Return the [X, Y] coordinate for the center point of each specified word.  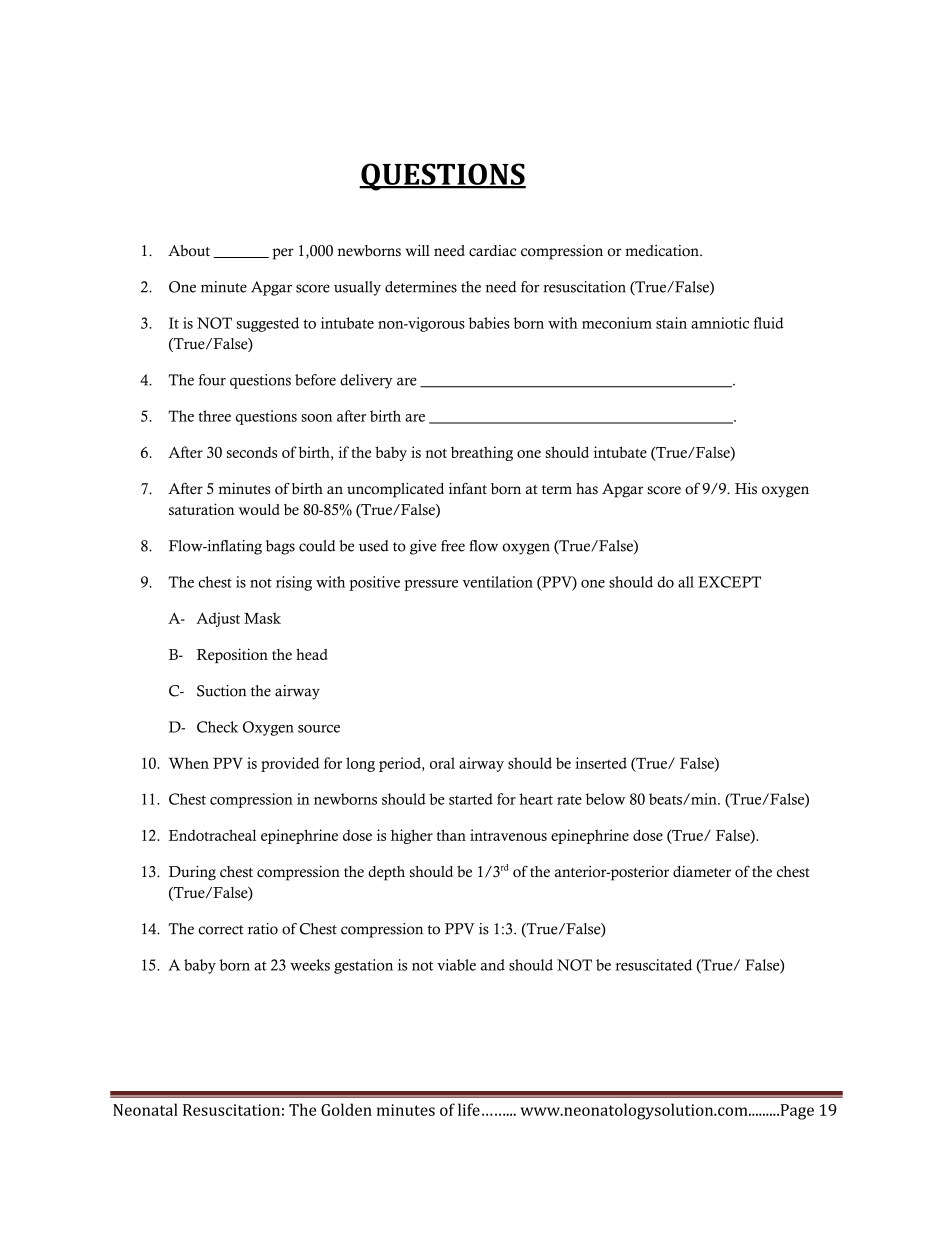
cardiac [492, 251]
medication [663, 250]
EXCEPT [729, 582]
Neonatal [145, 1109]
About [189, 251]
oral [442, 763]
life [469, 1109]
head [312, 654]
